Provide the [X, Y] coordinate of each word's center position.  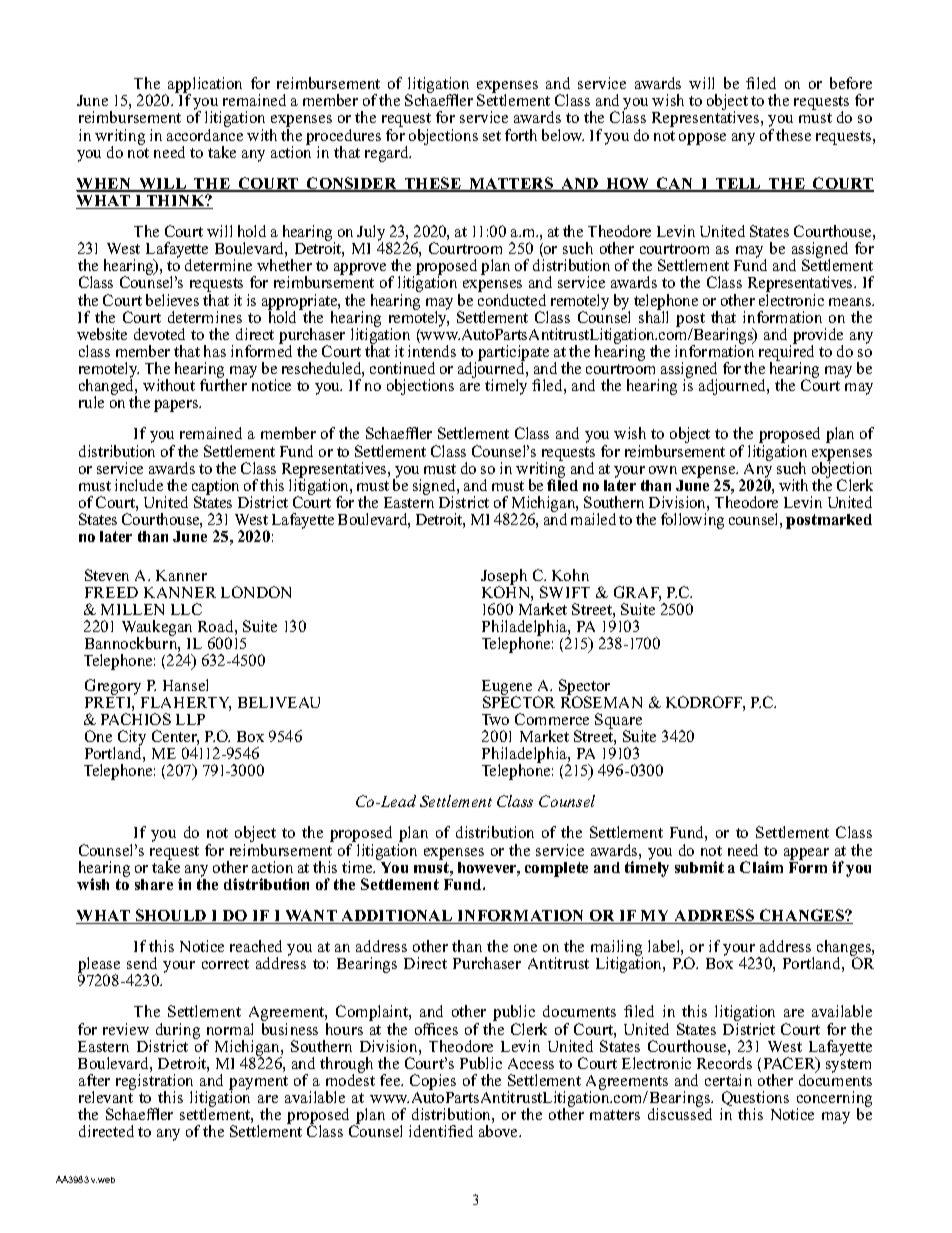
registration [156, 1083]
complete [556, 869]
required [786, 353]
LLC [186, 609]
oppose [702, 139]
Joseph [504, 578]
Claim [761, 867]
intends [432, 351]
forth [521, 135]
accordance [205, 135]
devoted [159, 334]
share [154, 884]
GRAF [637, 593]
